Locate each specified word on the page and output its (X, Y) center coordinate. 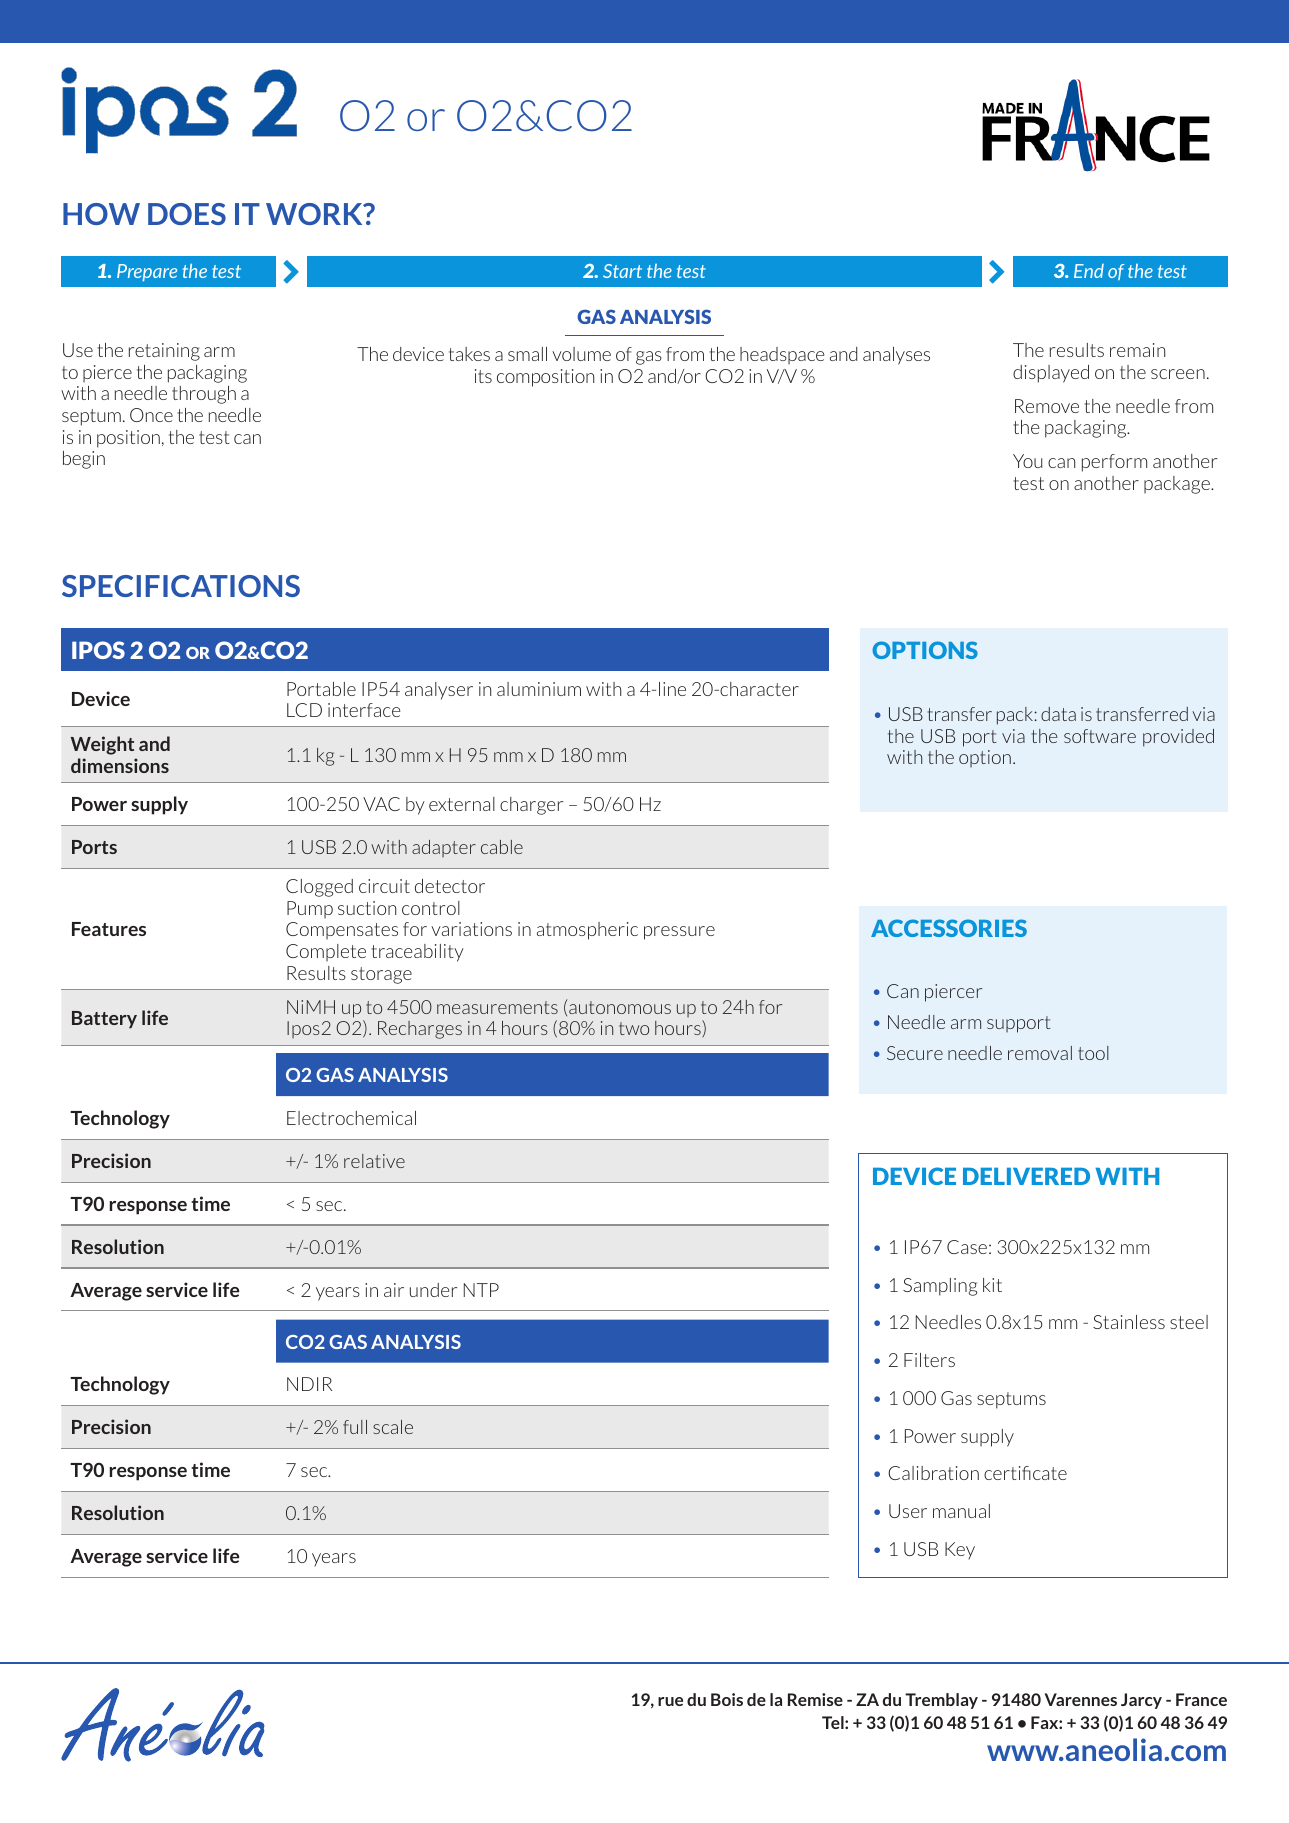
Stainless (1129, 1322)
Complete (326, 952)
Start (622, 271)
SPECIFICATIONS (181, 586)
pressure (679, 933)
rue (670, 1701)
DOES (187, 214)
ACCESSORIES (949, 928)
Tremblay (941, 1701)
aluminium (539, 689)
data (1058, 714)
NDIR (310, 1384)
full (355, 1427)
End (1089, 271)
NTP (481, 1290)
